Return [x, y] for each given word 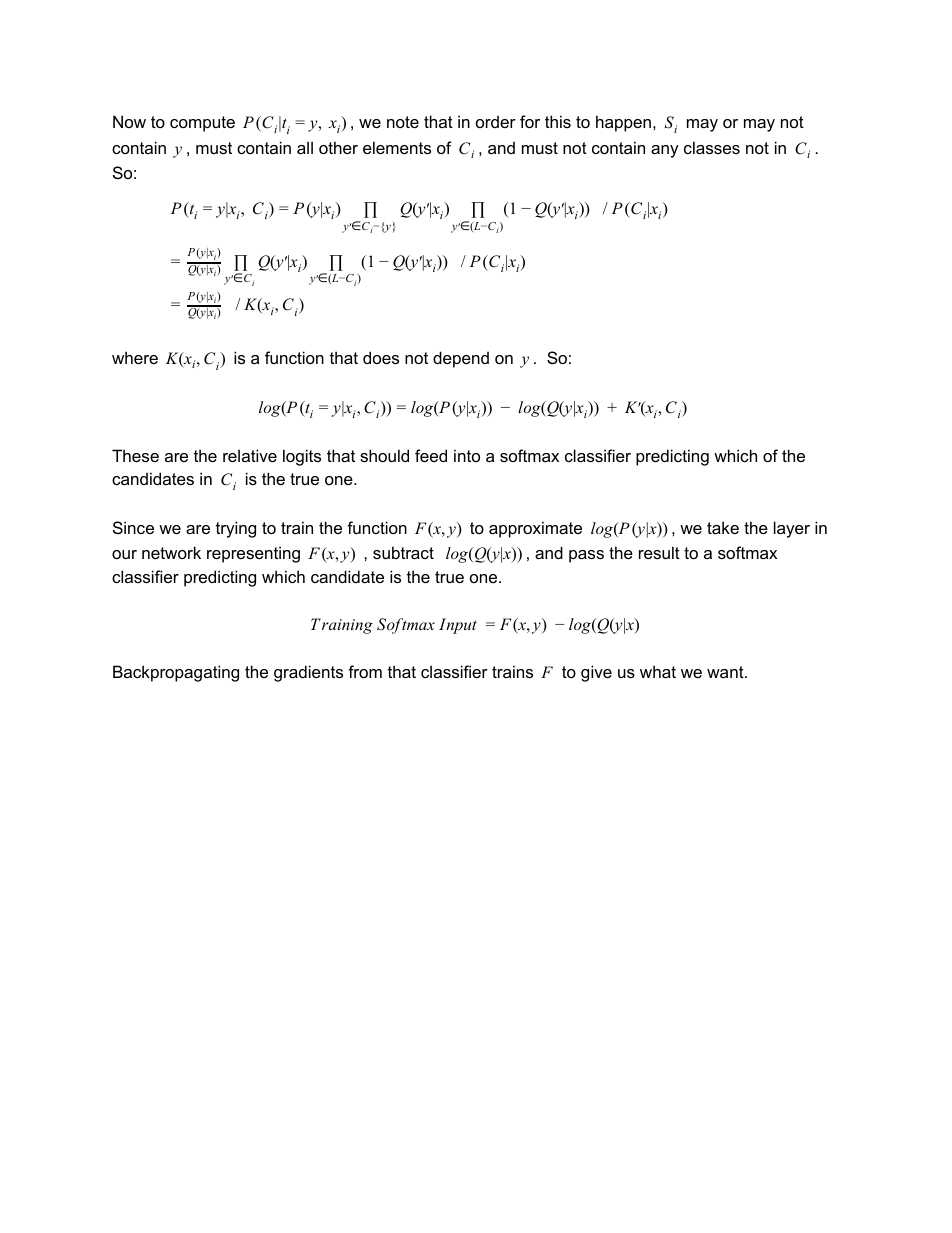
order [496, 121]
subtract [403, 552]
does [381, 357]
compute [202, 124]
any [665, 151]
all [305, 147]
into [467, 455]
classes [712, 147]
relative [250, 455]
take [723, 527]
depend [461, 359]
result [659, 552]
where [135, 357]
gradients [308, 673]
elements [397, 147]
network [171, 552]
